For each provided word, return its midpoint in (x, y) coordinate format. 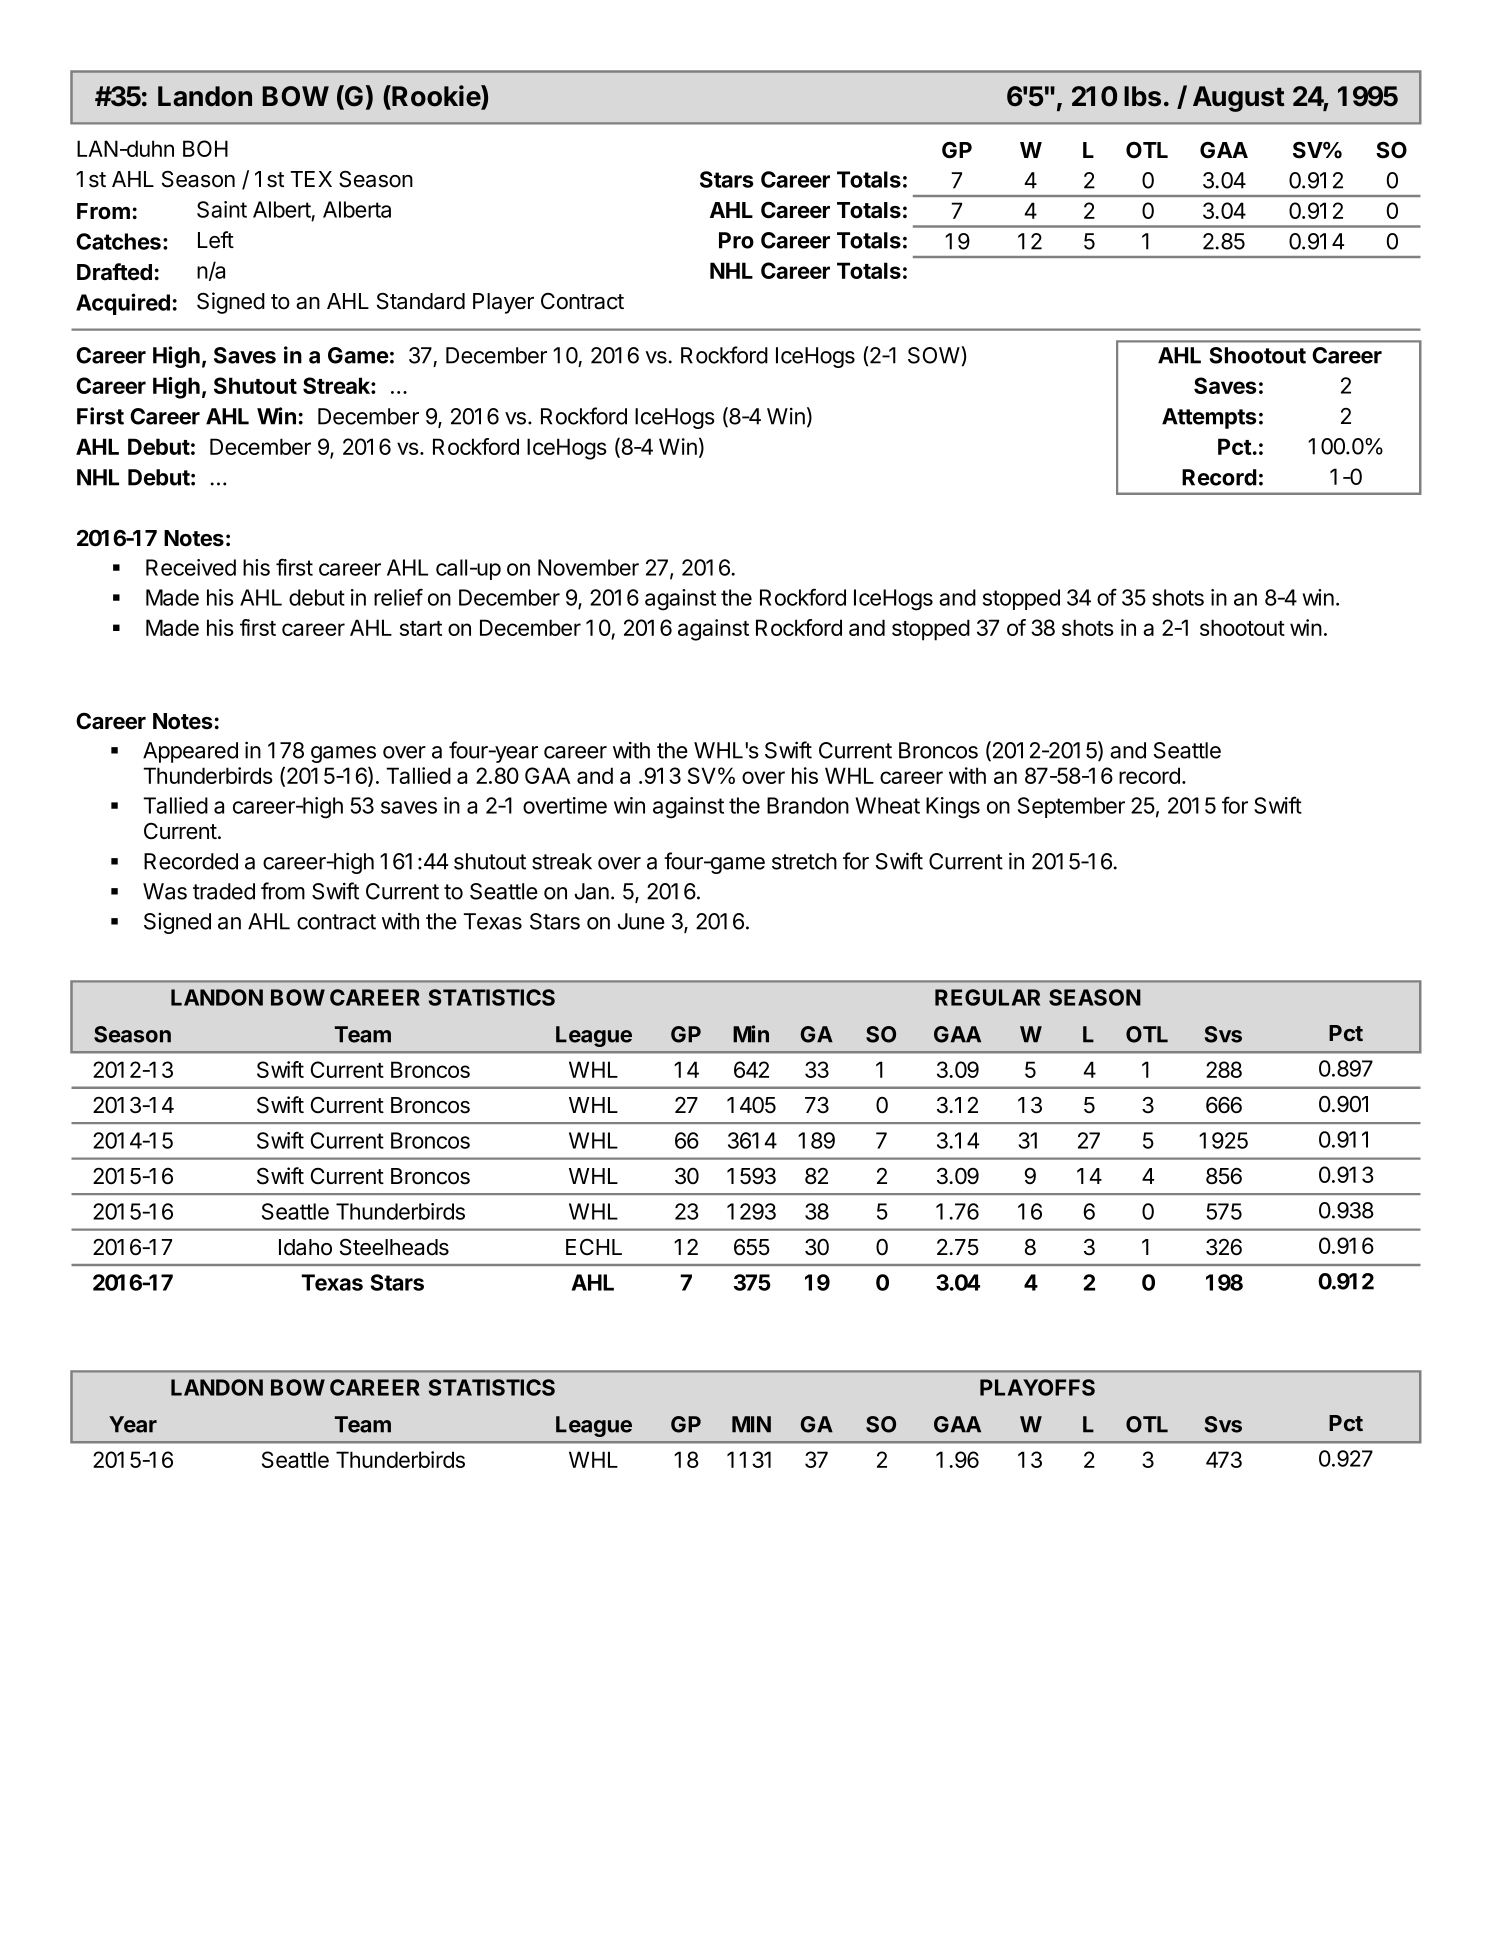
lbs (1142, 96)
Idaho (305, 1247)
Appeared (190, 752)
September (1071, 807)
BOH (205, 148)
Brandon (808, 805)
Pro (736, 240)
